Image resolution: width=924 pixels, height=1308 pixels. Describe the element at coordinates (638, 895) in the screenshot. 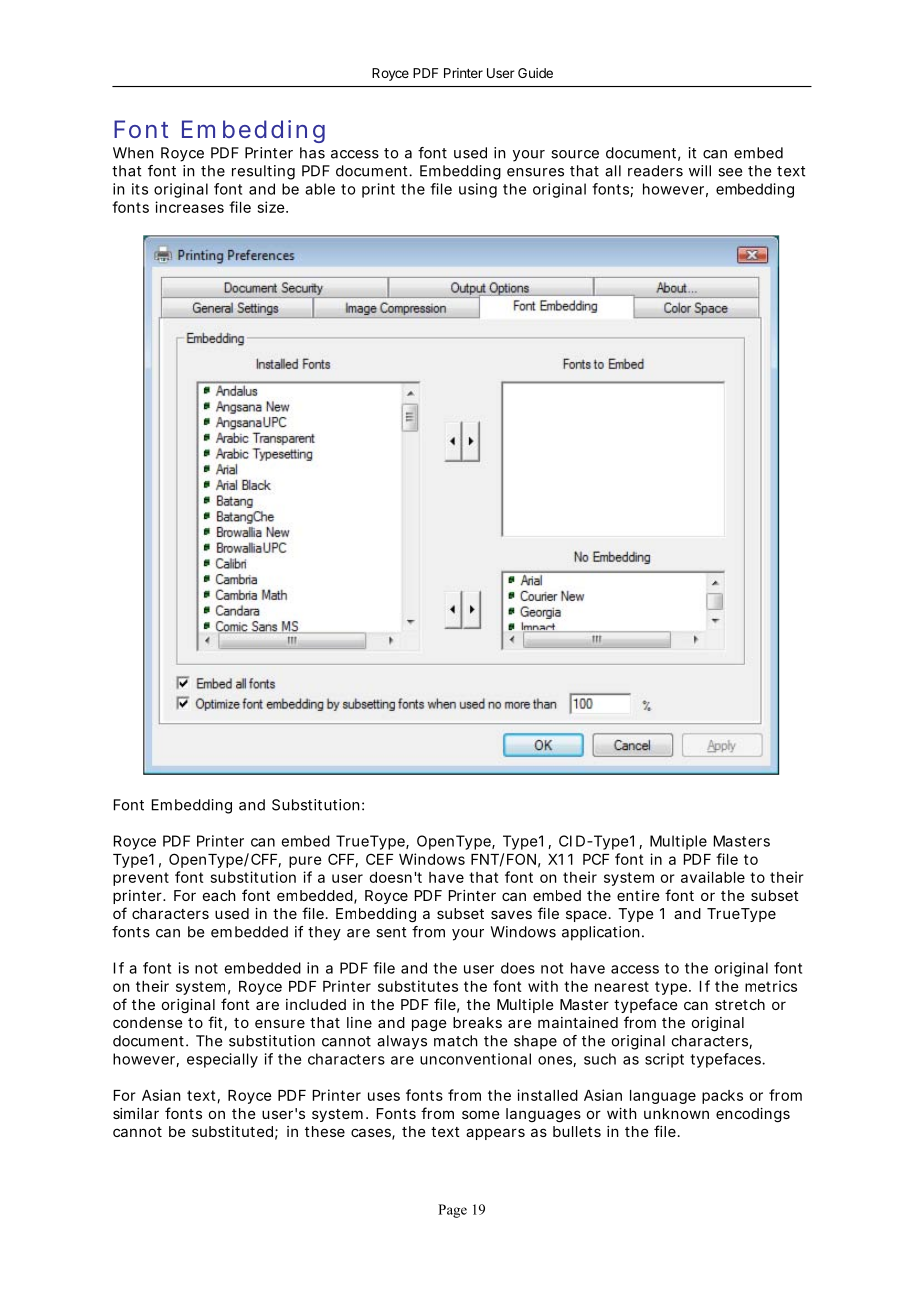

I see `entire` at that location.
